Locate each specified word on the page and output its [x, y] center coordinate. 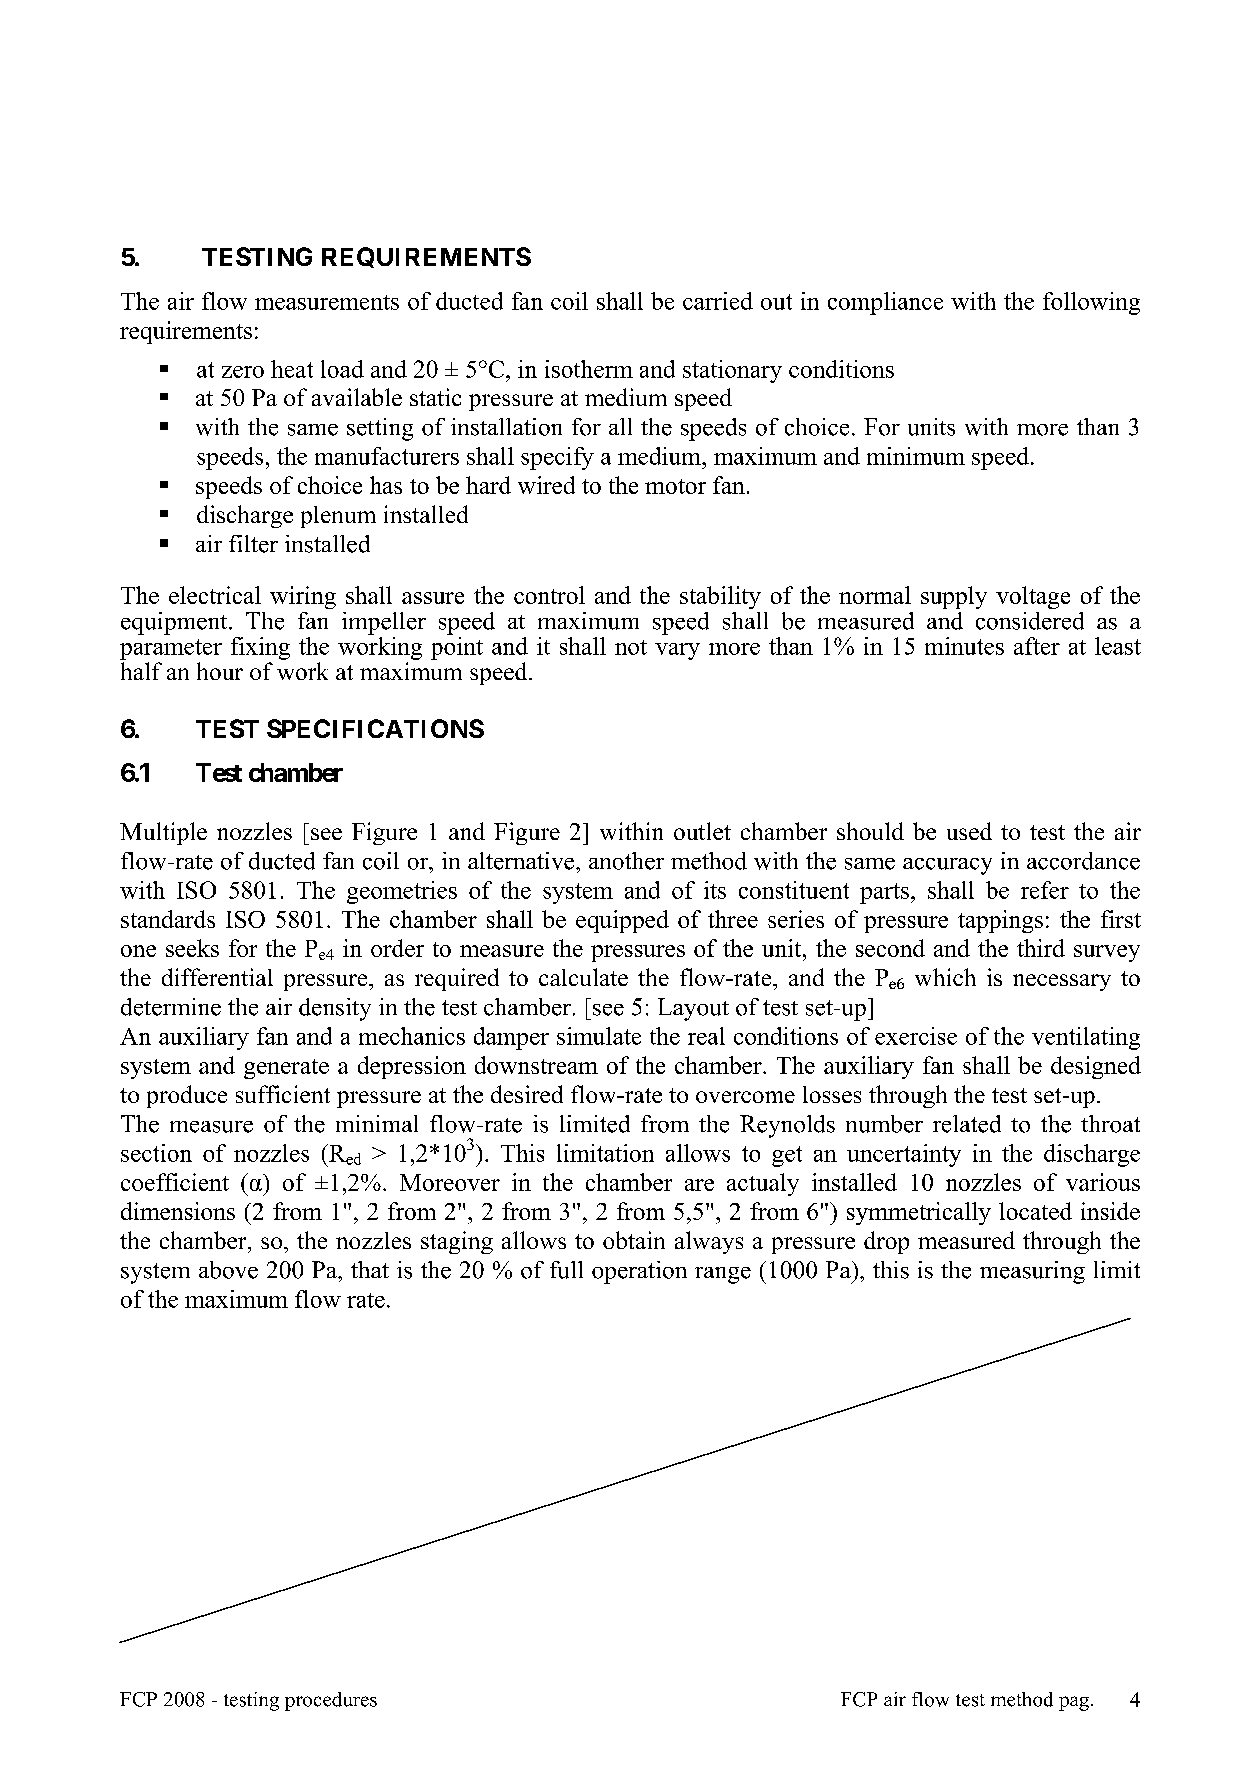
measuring [1032, 1272]
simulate [599, 1036]
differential [217, 977]
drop [886, 1242]
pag [1075, 1703]
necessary [1062, 982]
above [228, 1270]
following [1091, 303]
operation [639, 1272]
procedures [331, 1701]
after [1037, 646]
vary [677, 651]
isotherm [589, 369]
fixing [260, 650]
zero [243, 372]
